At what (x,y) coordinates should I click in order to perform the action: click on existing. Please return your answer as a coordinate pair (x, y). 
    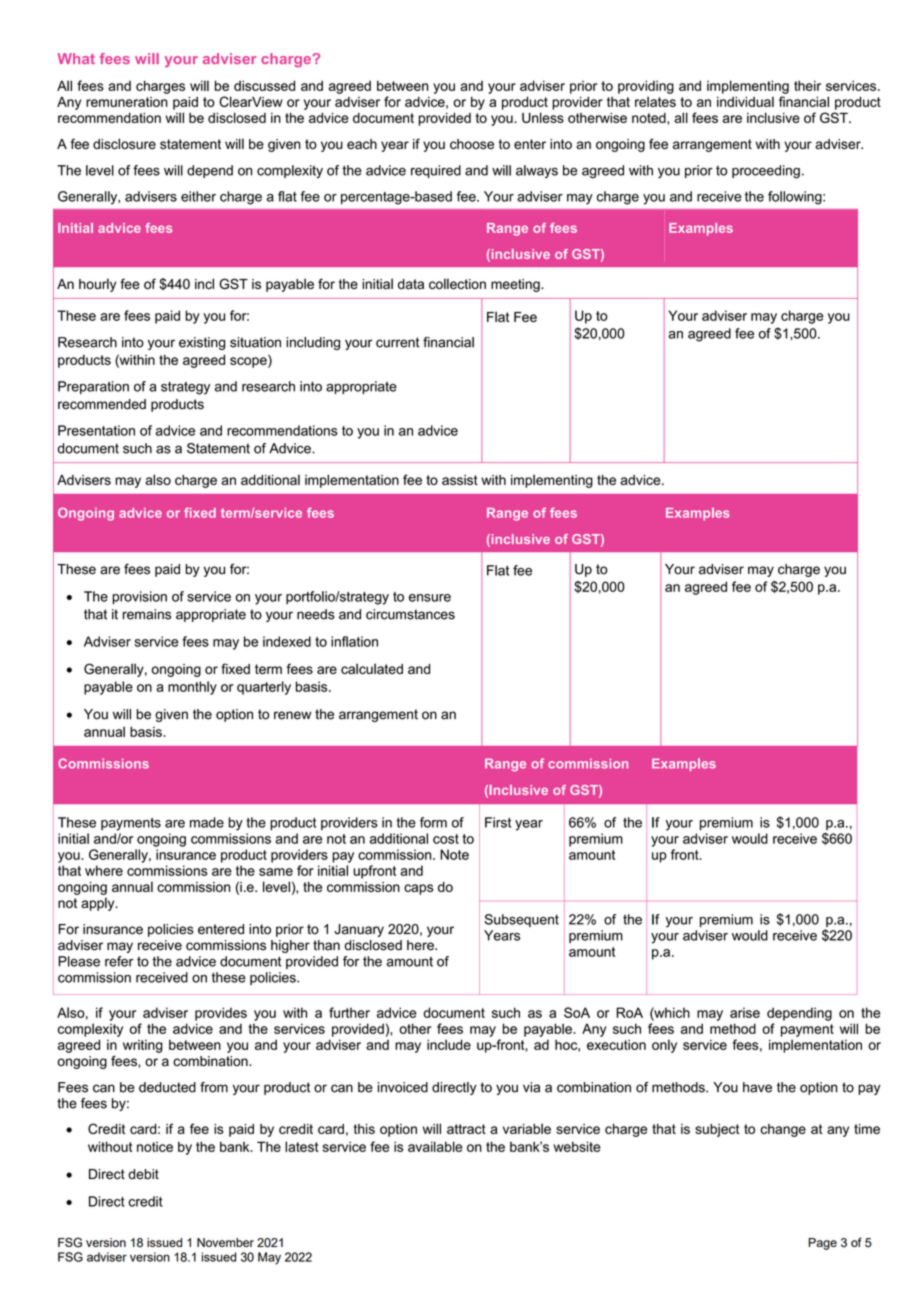
    Looking at the image, I should click on (202, 343).
